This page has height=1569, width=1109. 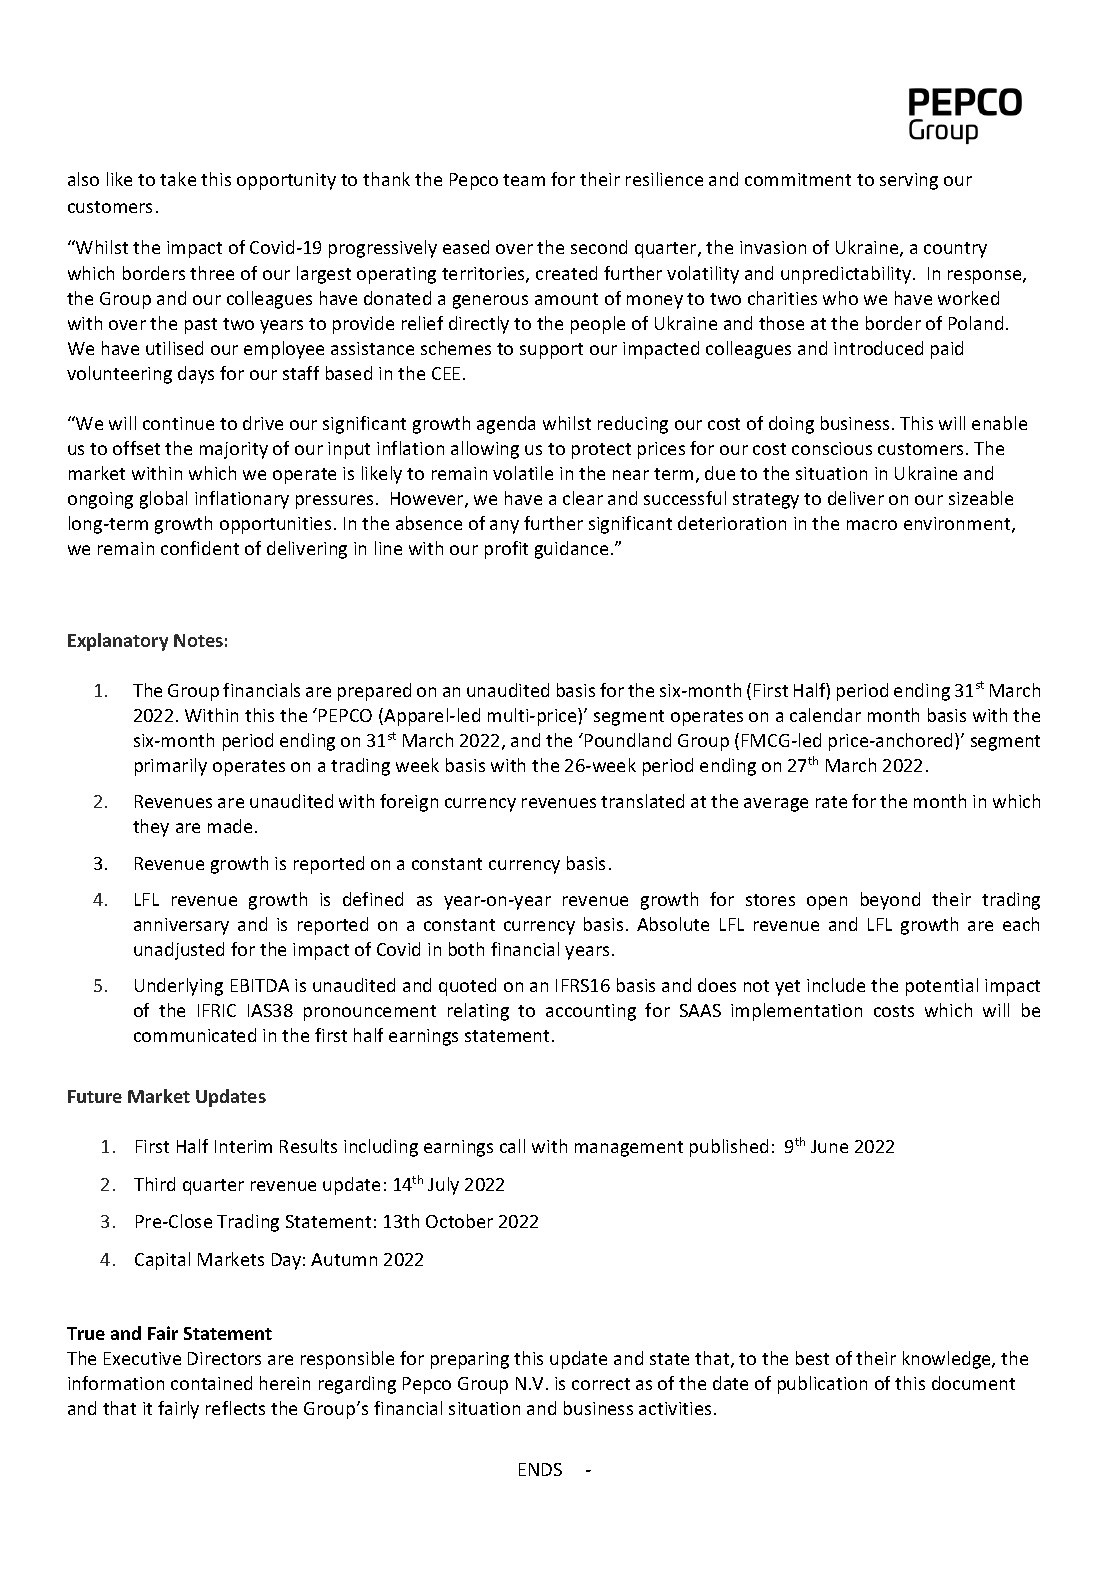 What do you see at coordinates (872, 525) in the page?
I see `macro` at bounding box center [872, 525].
